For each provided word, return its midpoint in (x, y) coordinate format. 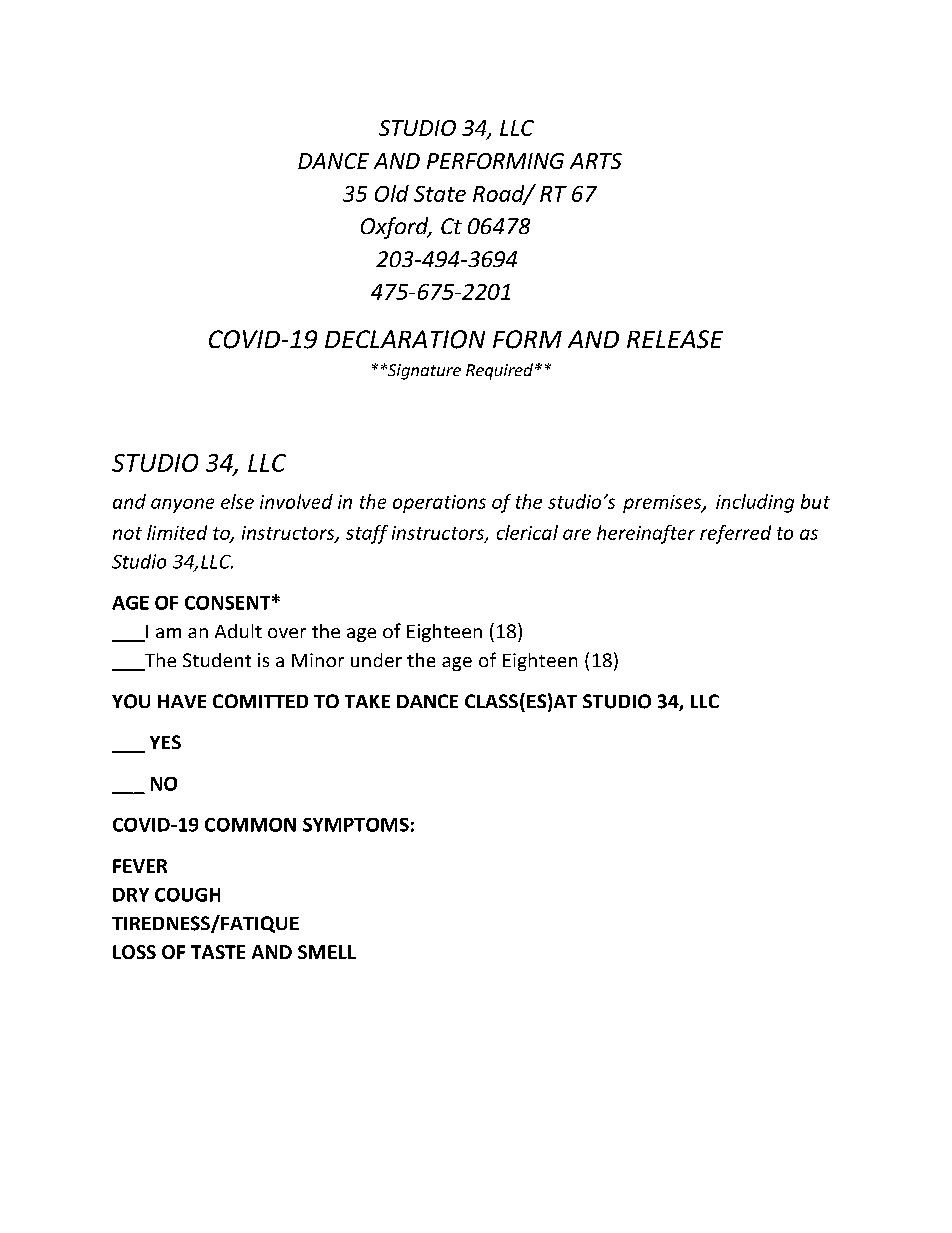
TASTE (218, 952)
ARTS (596, 161)
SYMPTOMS (356, 825)
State (440, 194)
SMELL (327, 952)
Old (392, 193)
